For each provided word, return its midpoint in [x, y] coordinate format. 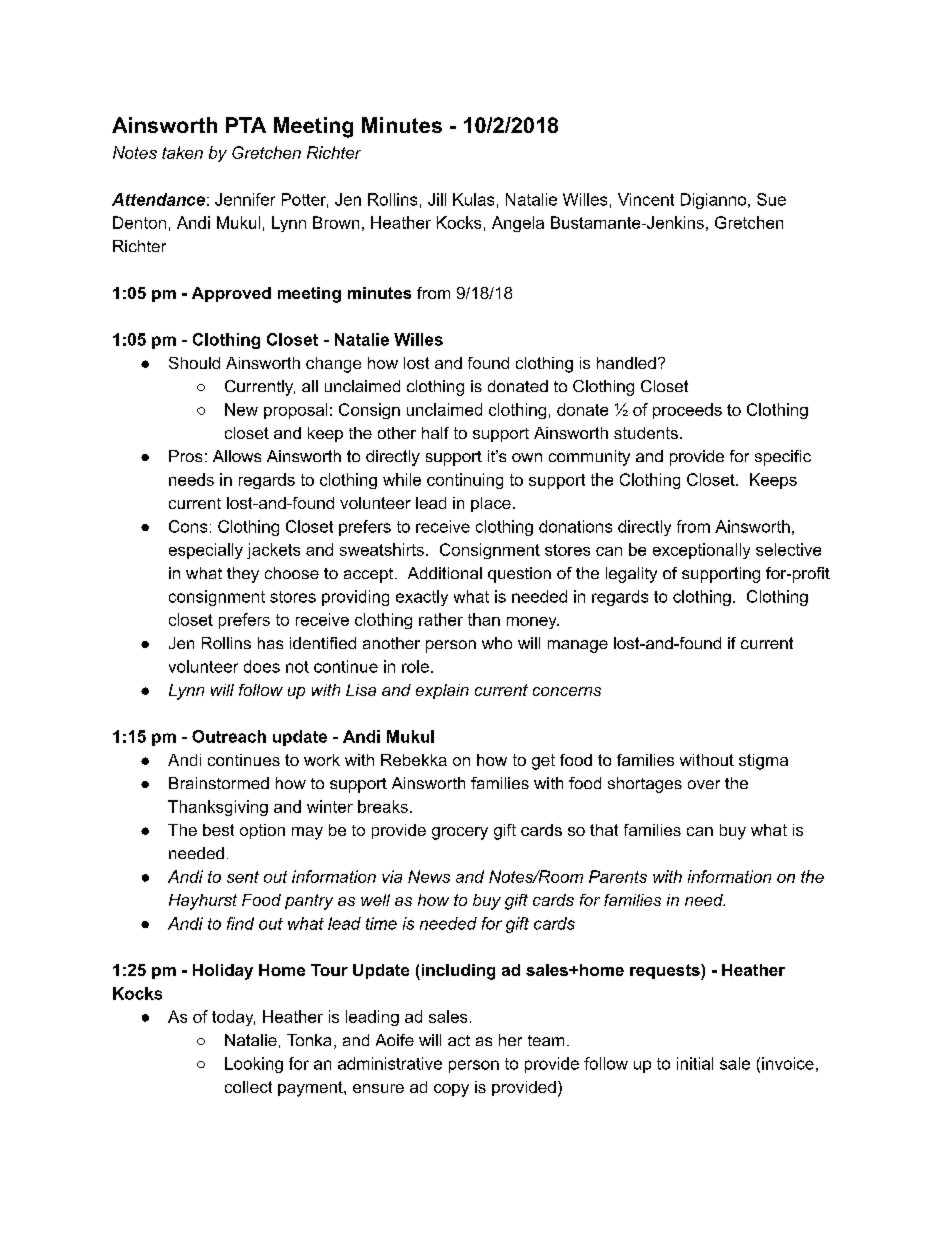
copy [451, 1090]
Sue [771, 199]
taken [182, 152]
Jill [437, 199]
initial [695, 1063]
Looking [254, 1065]
